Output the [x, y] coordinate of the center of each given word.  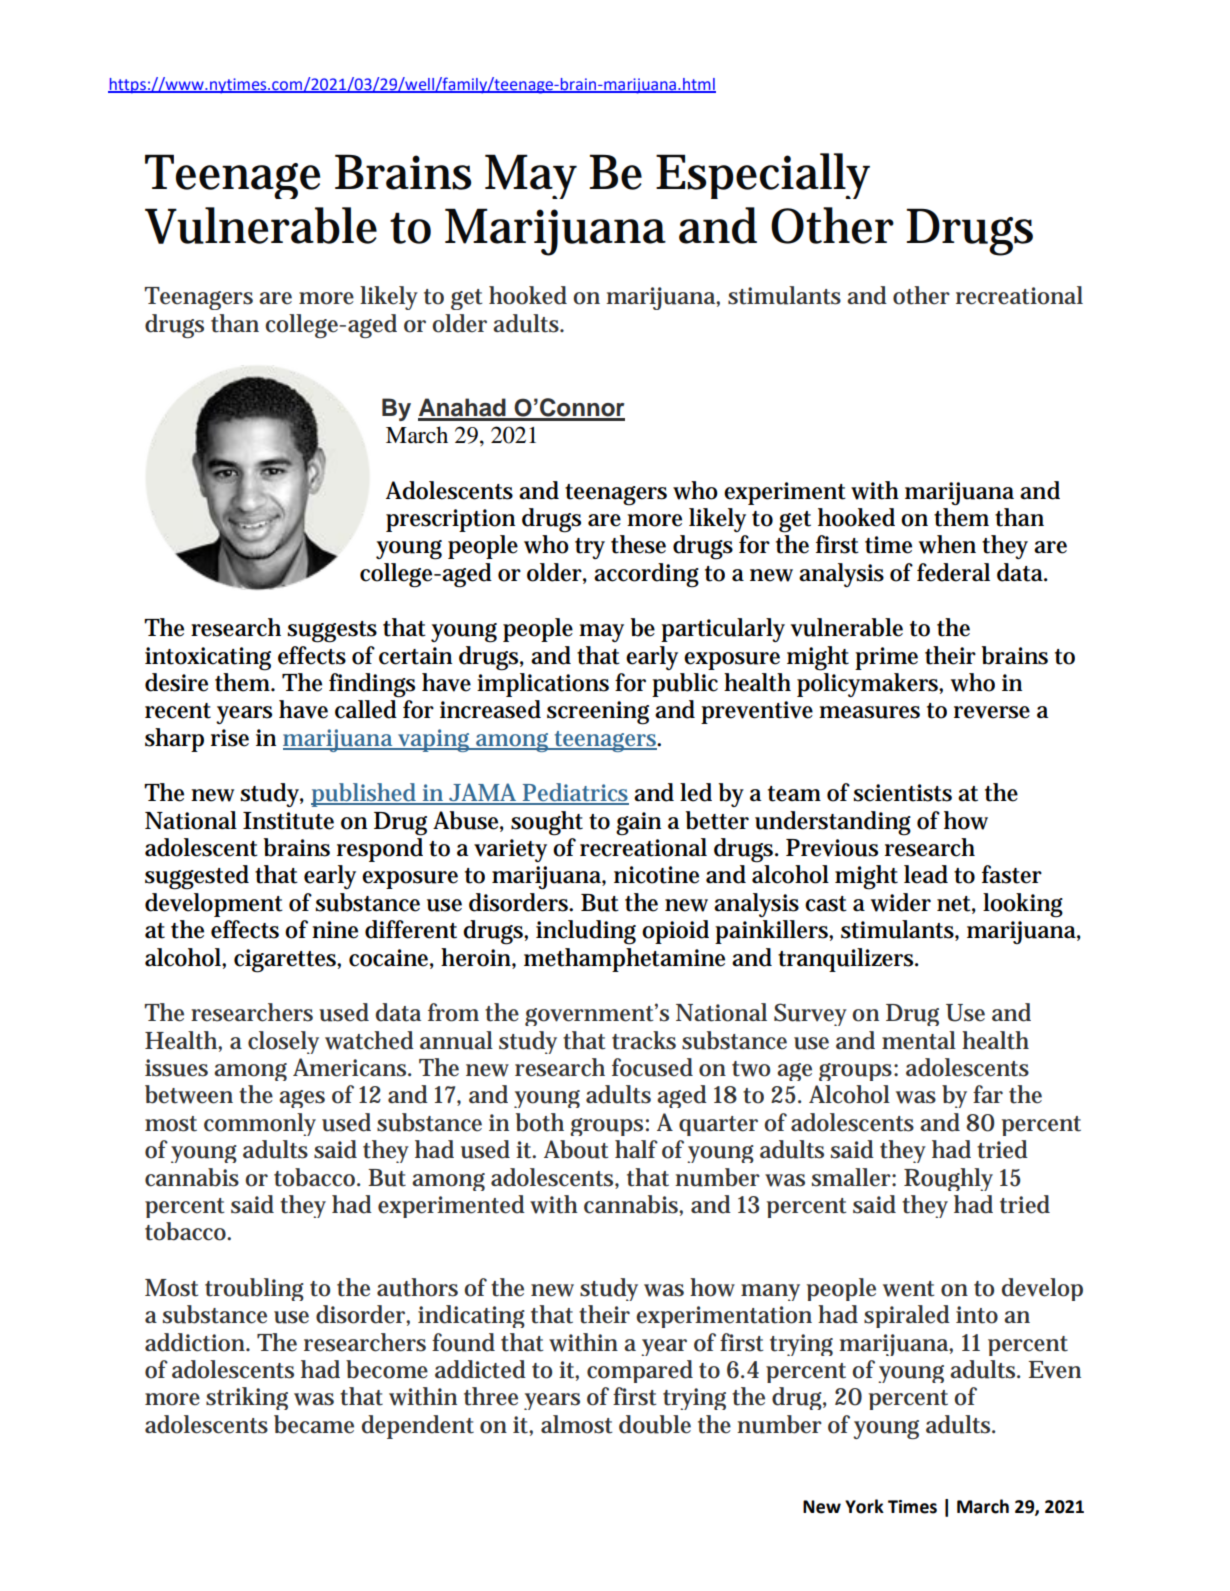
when [947, 544]
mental [919, 1040]
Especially [763, 176]
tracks [644, 1040]
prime [886, 658]
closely [283, 1042]
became [314, 1424]
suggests [332, 632]
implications [543, 685]
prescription [450, 520]
